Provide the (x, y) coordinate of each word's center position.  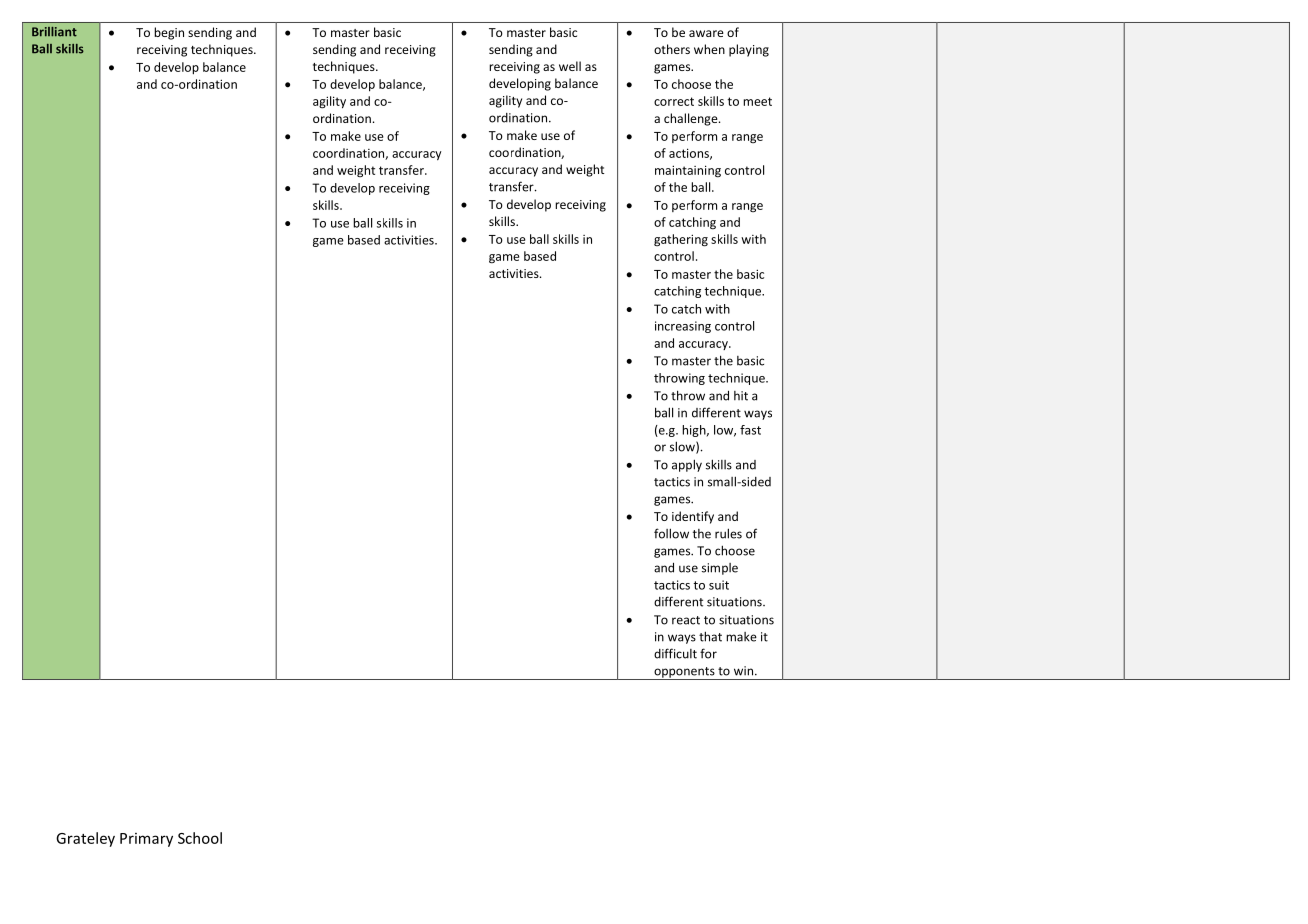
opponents (684, 673)
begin (169, 33)
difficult (675, 653)
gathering (681, 240)
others (672, 49)
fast (750, 430)
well (570, 66)
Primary (146, 840)
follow (671, 533)
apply (687, 465)
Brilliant (54, 32)
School (200, 838)
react (686, 620)
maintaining (688, 171)
